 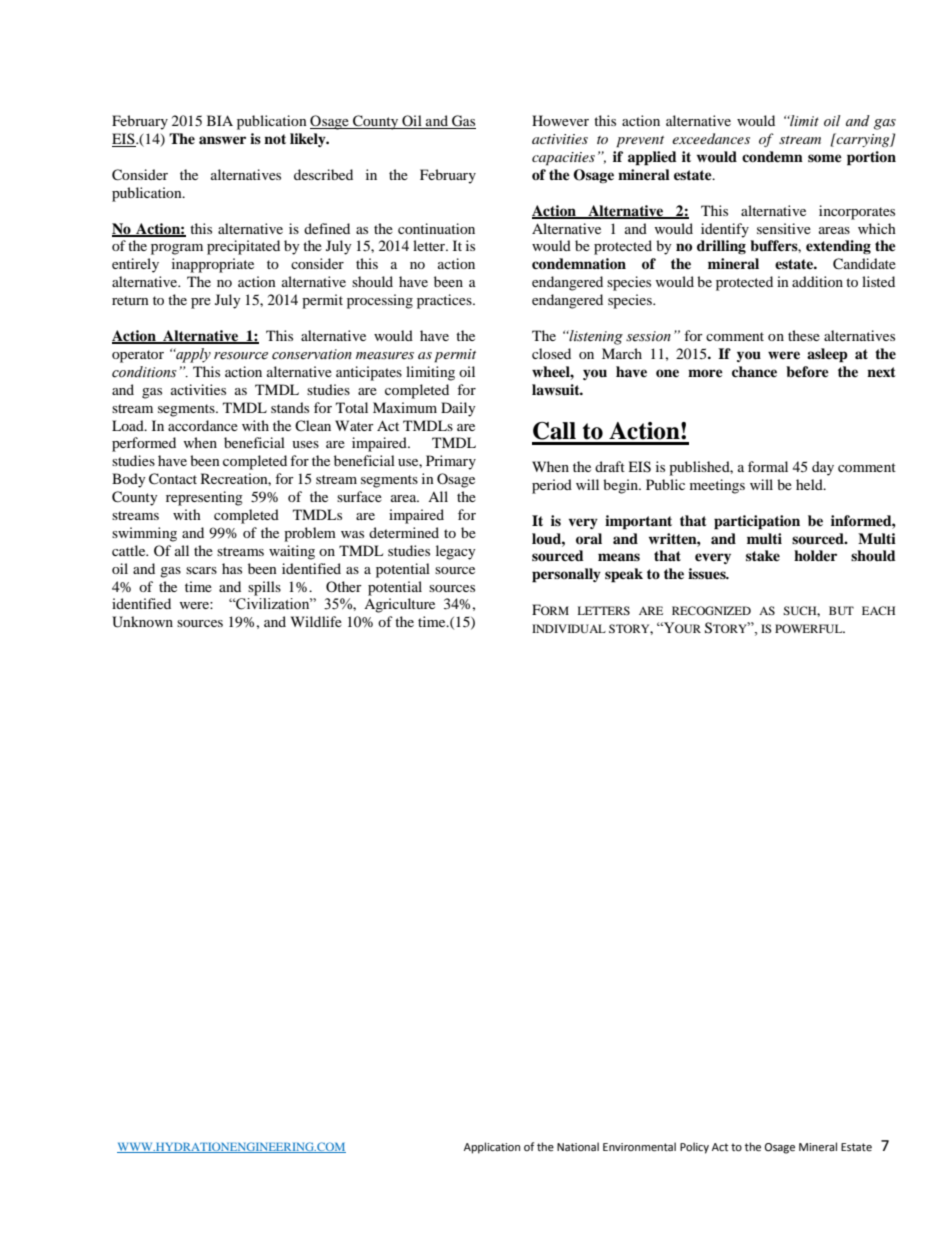 I want to click on Application, so click(x=492, y=1148).
